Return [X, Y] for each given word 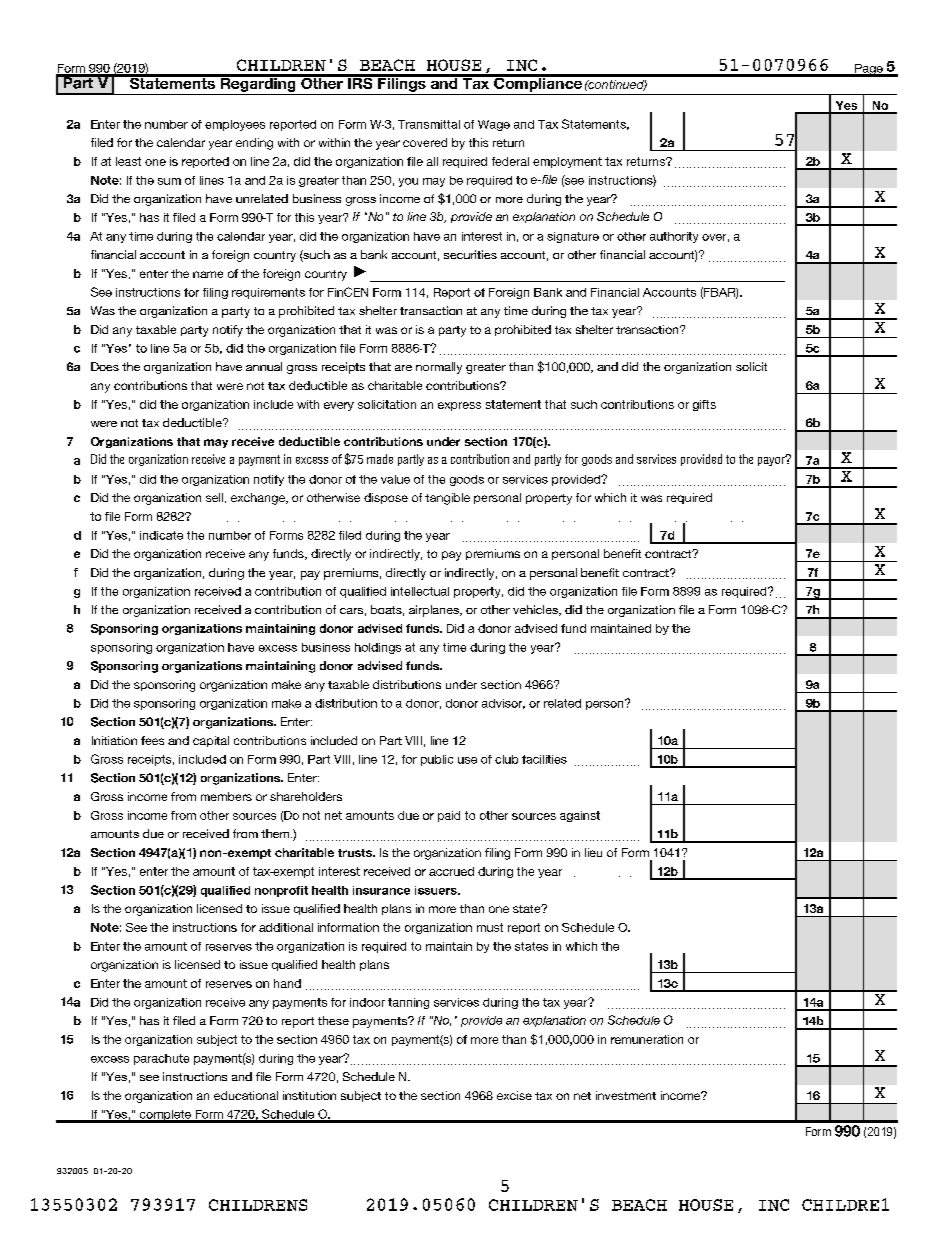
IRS [360, 82]
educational [246, 1095]
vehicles [536, 610]
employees [235, 125]
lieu [593, 852]
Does [105, 366]
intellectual [420, 591]
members [226, 796]
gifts [704, 405]
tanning [408, 1003]
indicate [161, 535]
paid [449, 816]
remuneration [647, 1039]
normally [439, 368]
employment [567, 162]
